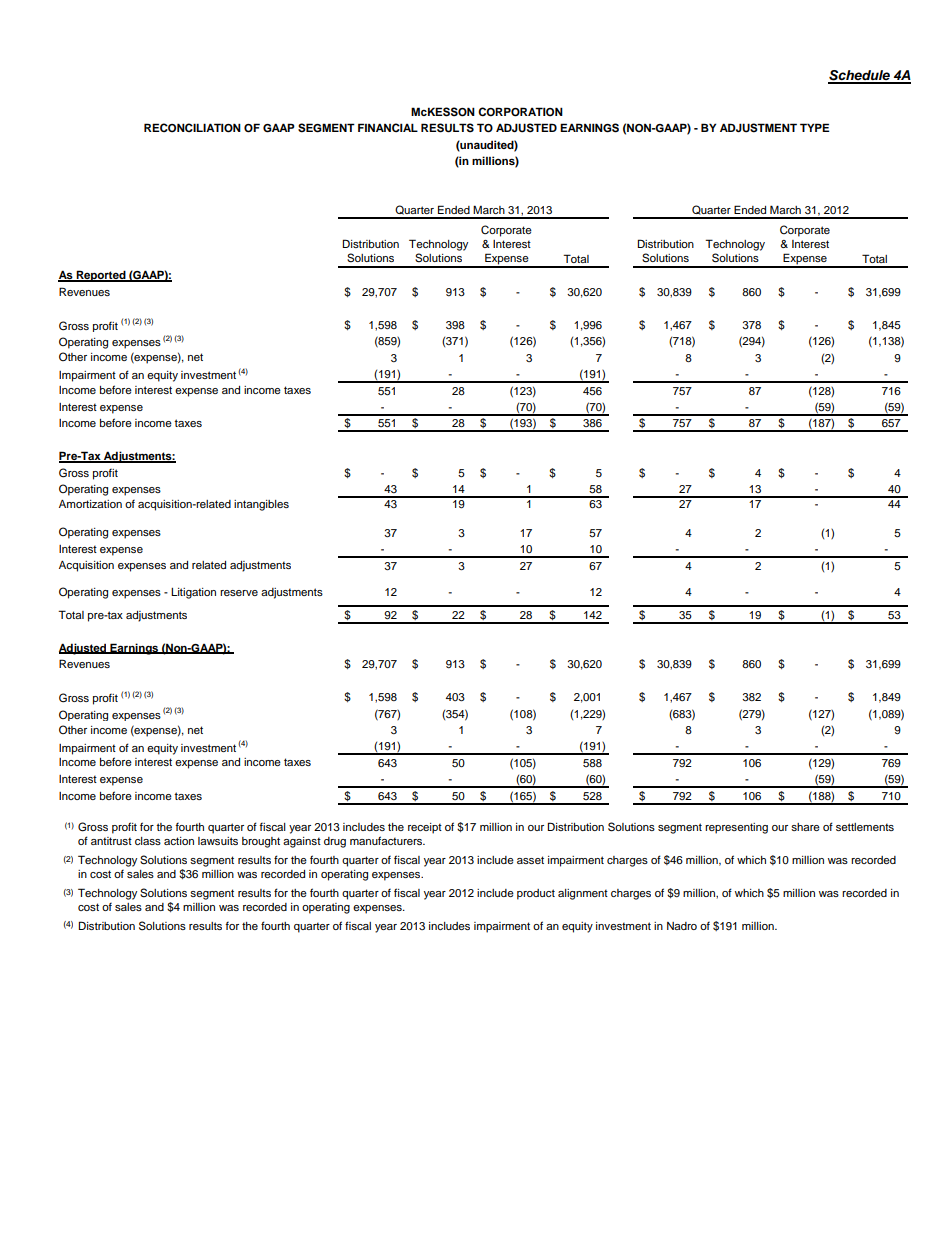  What do you see at coordinates (815, 127) in the page?
I see `TYPE` at bounding box center [815, 127].
